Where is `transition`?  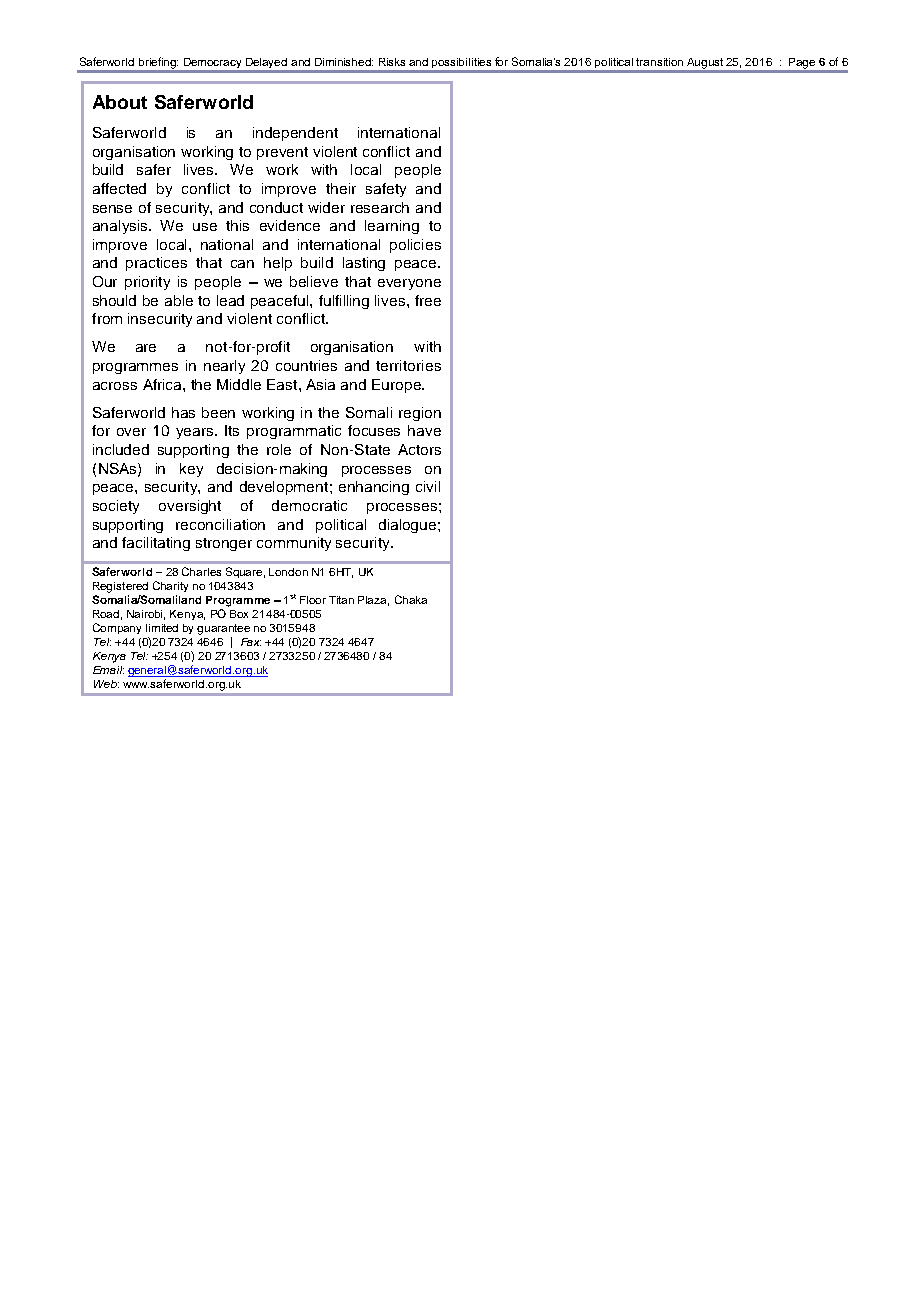
transition is located at coordinates (659, 62).
